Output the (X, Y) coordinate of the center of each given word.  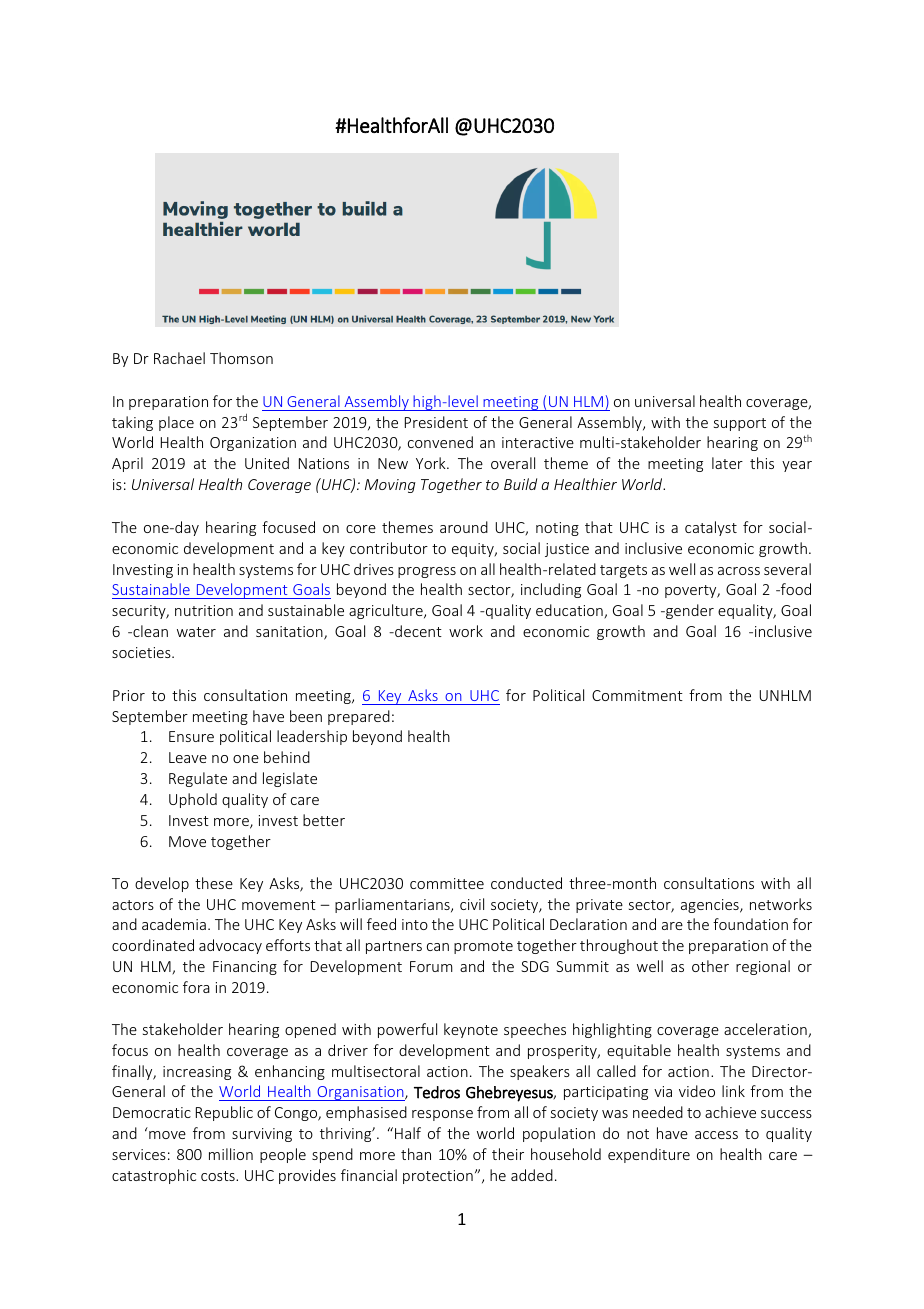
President (436, 422)
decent (417, 631)
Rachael (179, 358)
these (214, 883)
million (231, 1154)
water (196, 632)
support (740, 424)
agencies (711, 906)
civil (472, 904)
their (508, 1154)
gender (689, 611)
